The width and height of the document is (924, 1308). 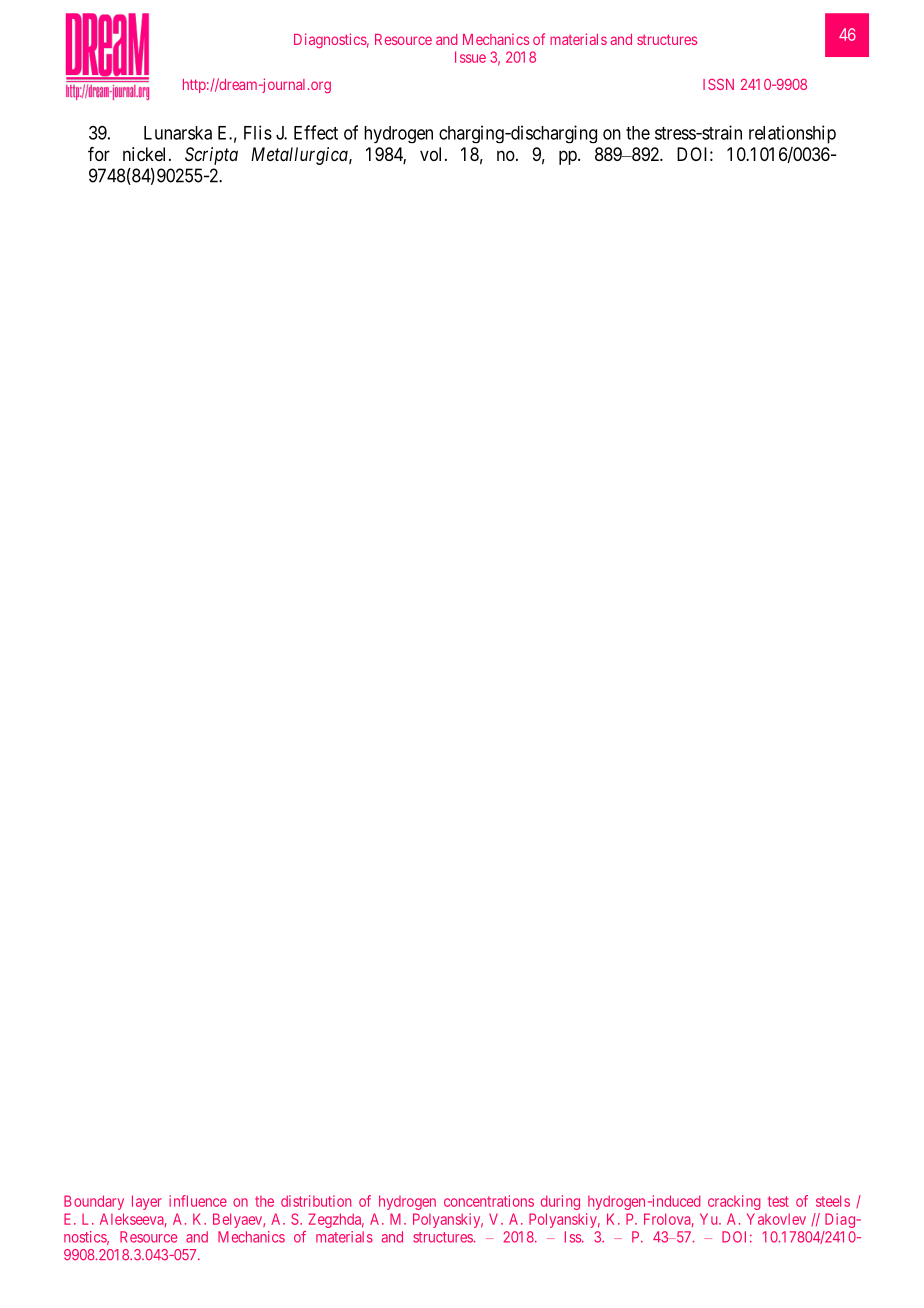 What do you see at coordinates (718, 84) in the document?
I see `ISSN` at bounding box center [718, 84].
